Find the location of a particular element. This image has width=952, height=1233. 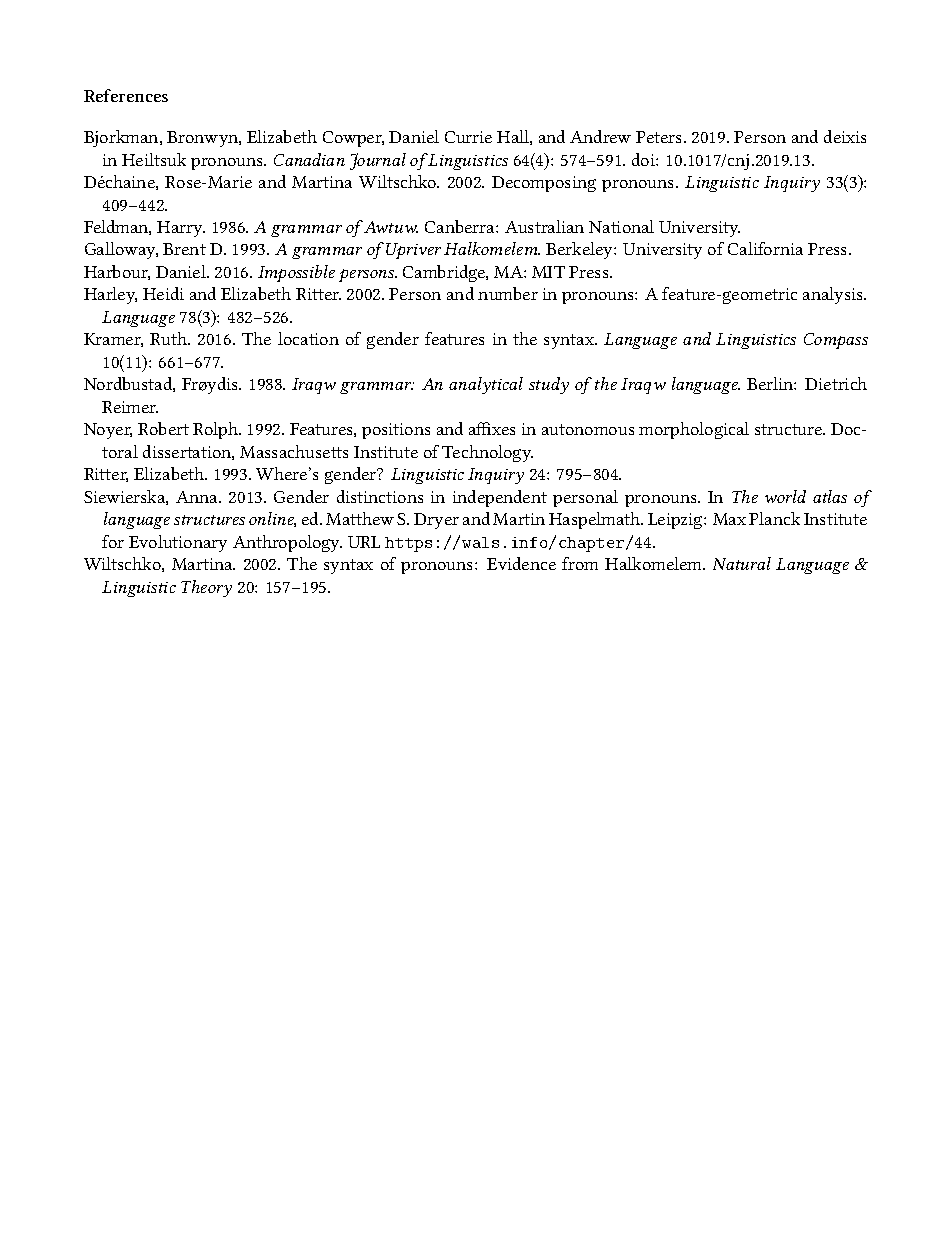

Rolph is located at coordinates (217, 430).
